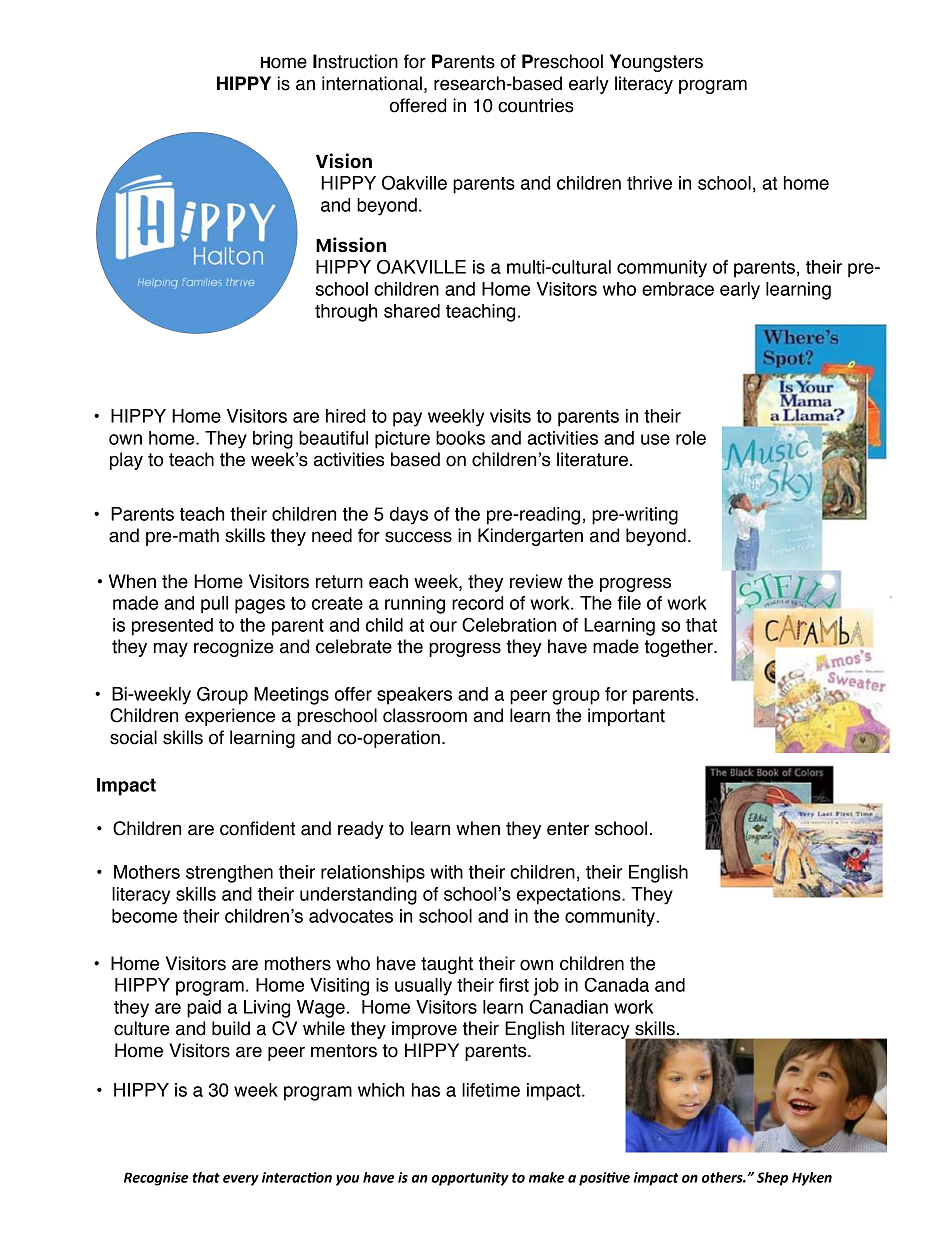  Describe the element at coordinates (570, 896) in the image. I see `expectations` at that location.
